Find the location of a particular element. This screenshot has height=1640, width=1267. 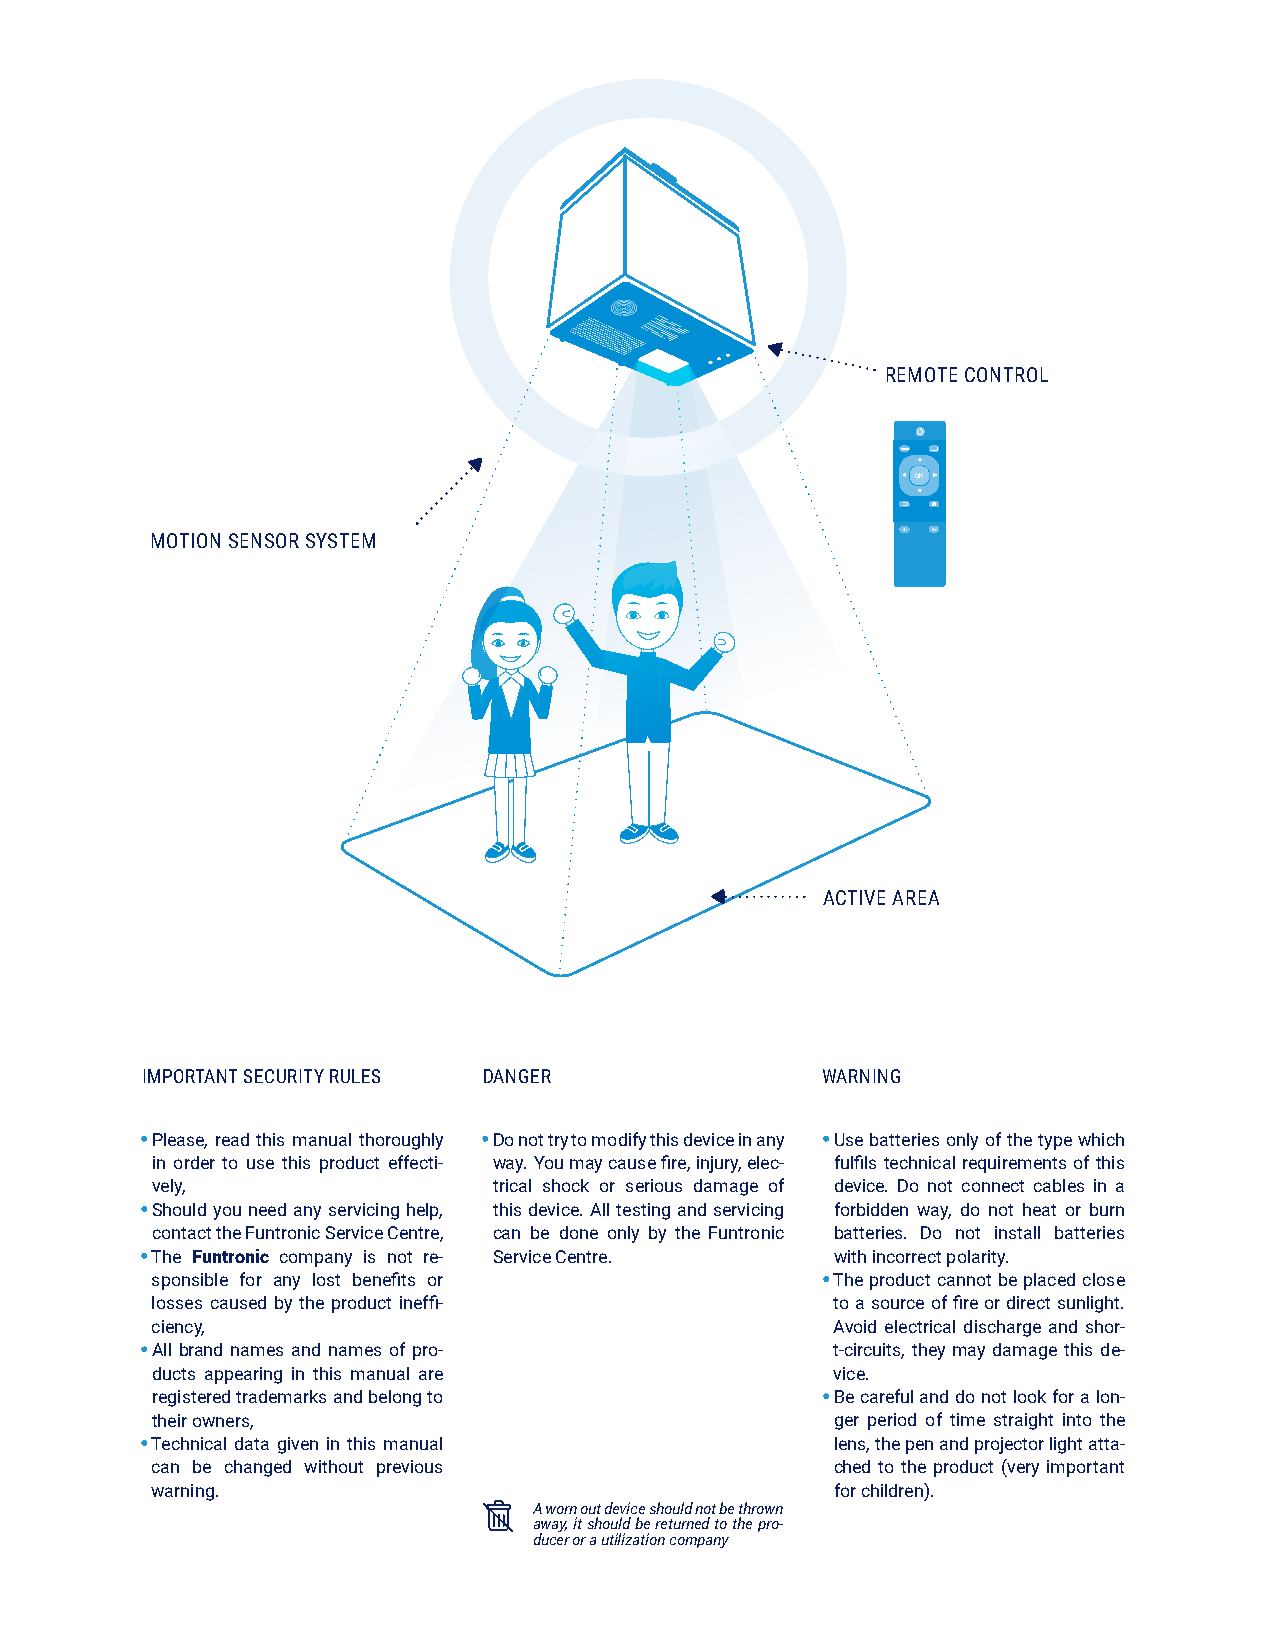

MODE is located at coordinates (904, 448).
